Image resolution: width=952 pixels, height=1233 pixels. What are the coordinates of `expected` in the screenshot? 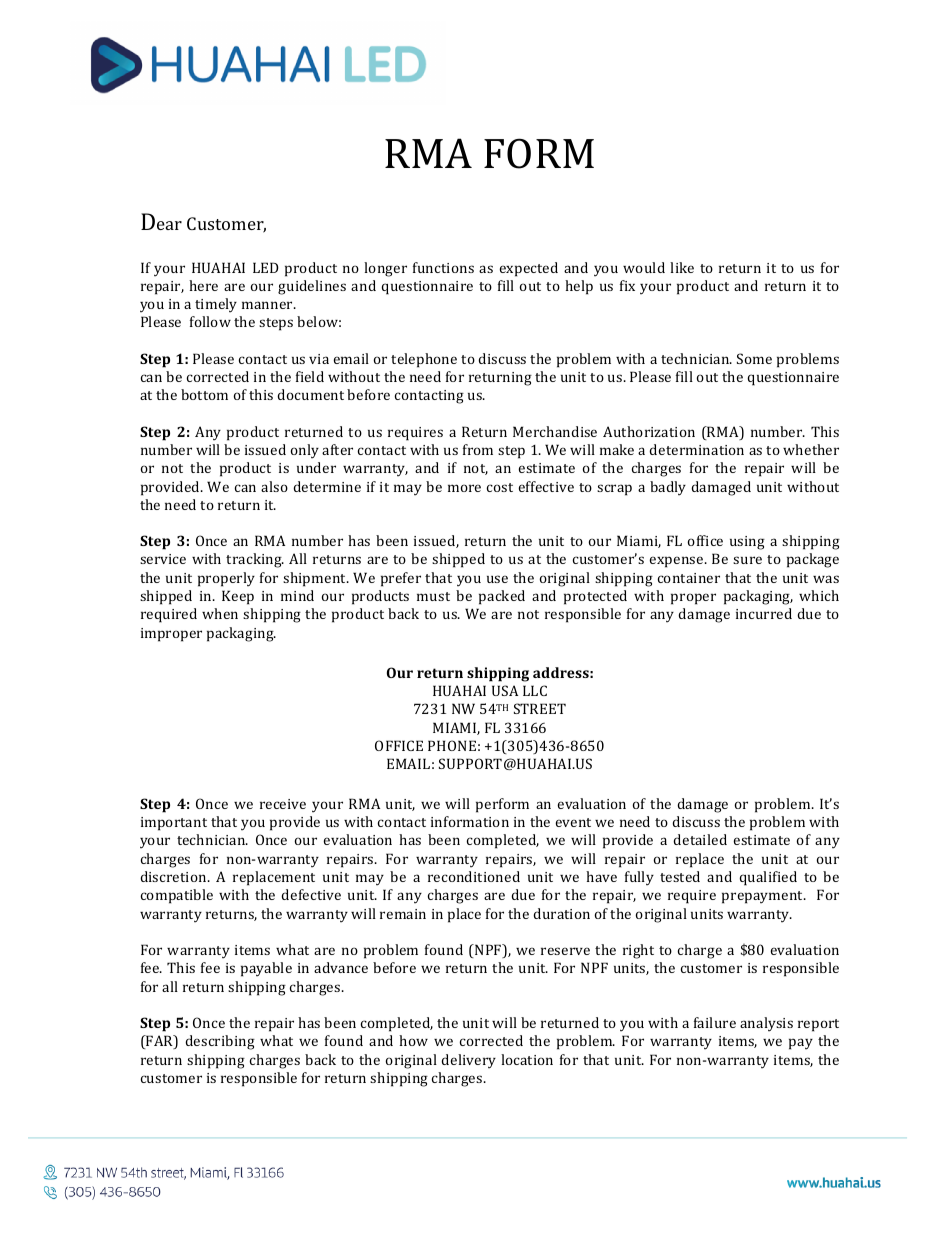 It's located at (528, 269).
